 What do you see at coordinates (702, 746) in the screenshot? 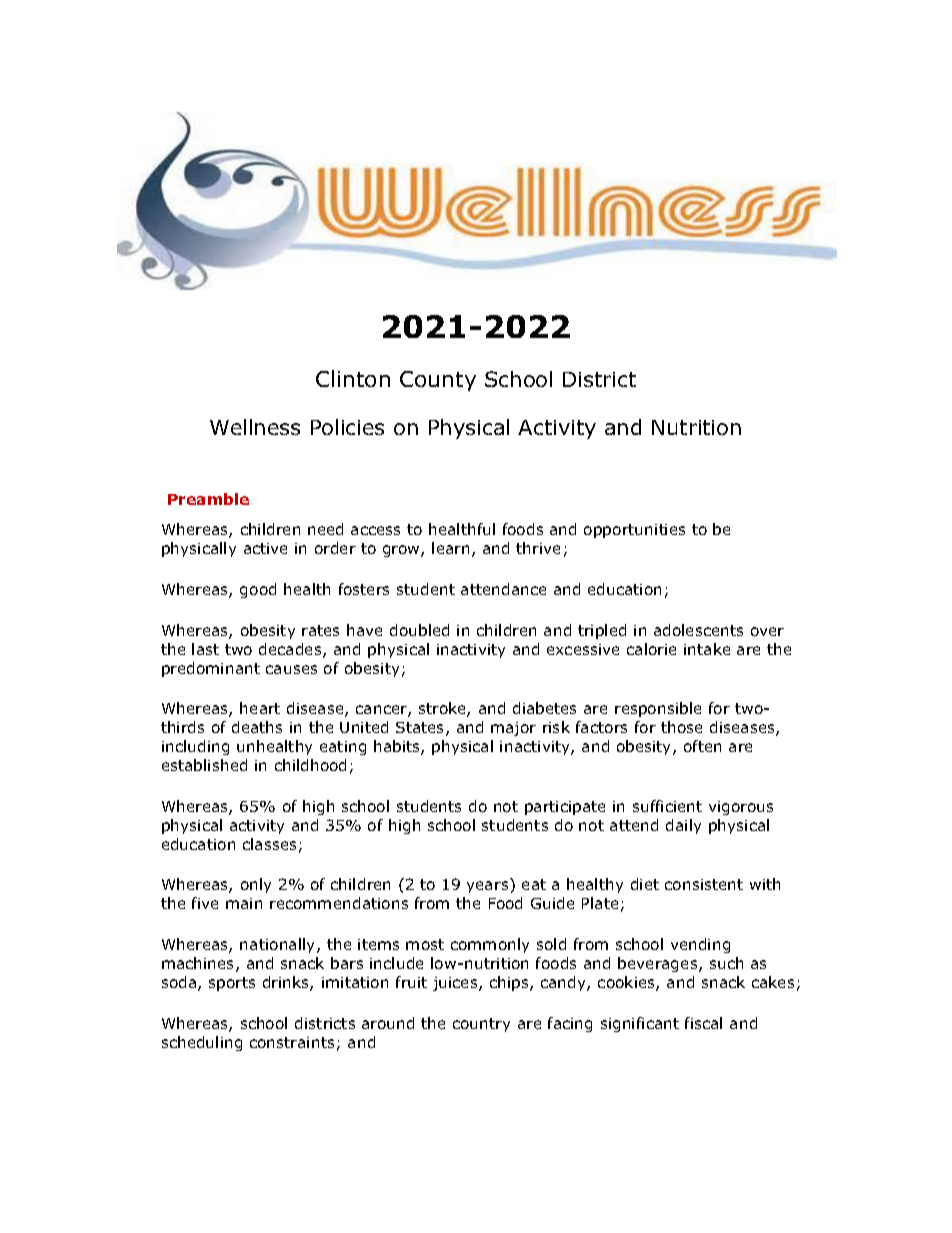
I see `often` at bounding box center [702, 746].
